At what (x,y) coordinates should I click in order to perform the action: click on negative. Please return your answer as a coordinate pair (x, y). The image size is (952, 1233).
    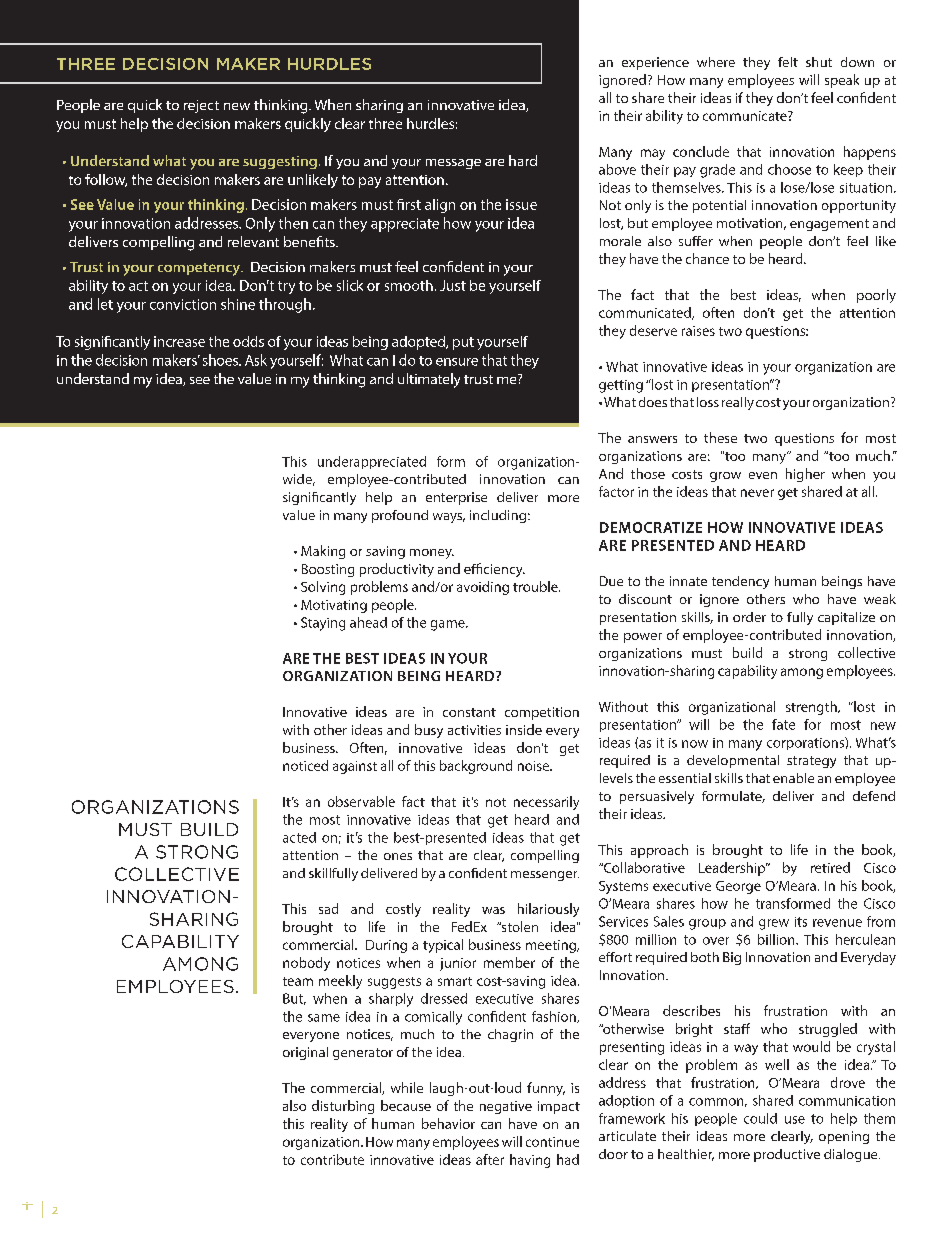
    Looking at the image, I should click on (506, 1107).
